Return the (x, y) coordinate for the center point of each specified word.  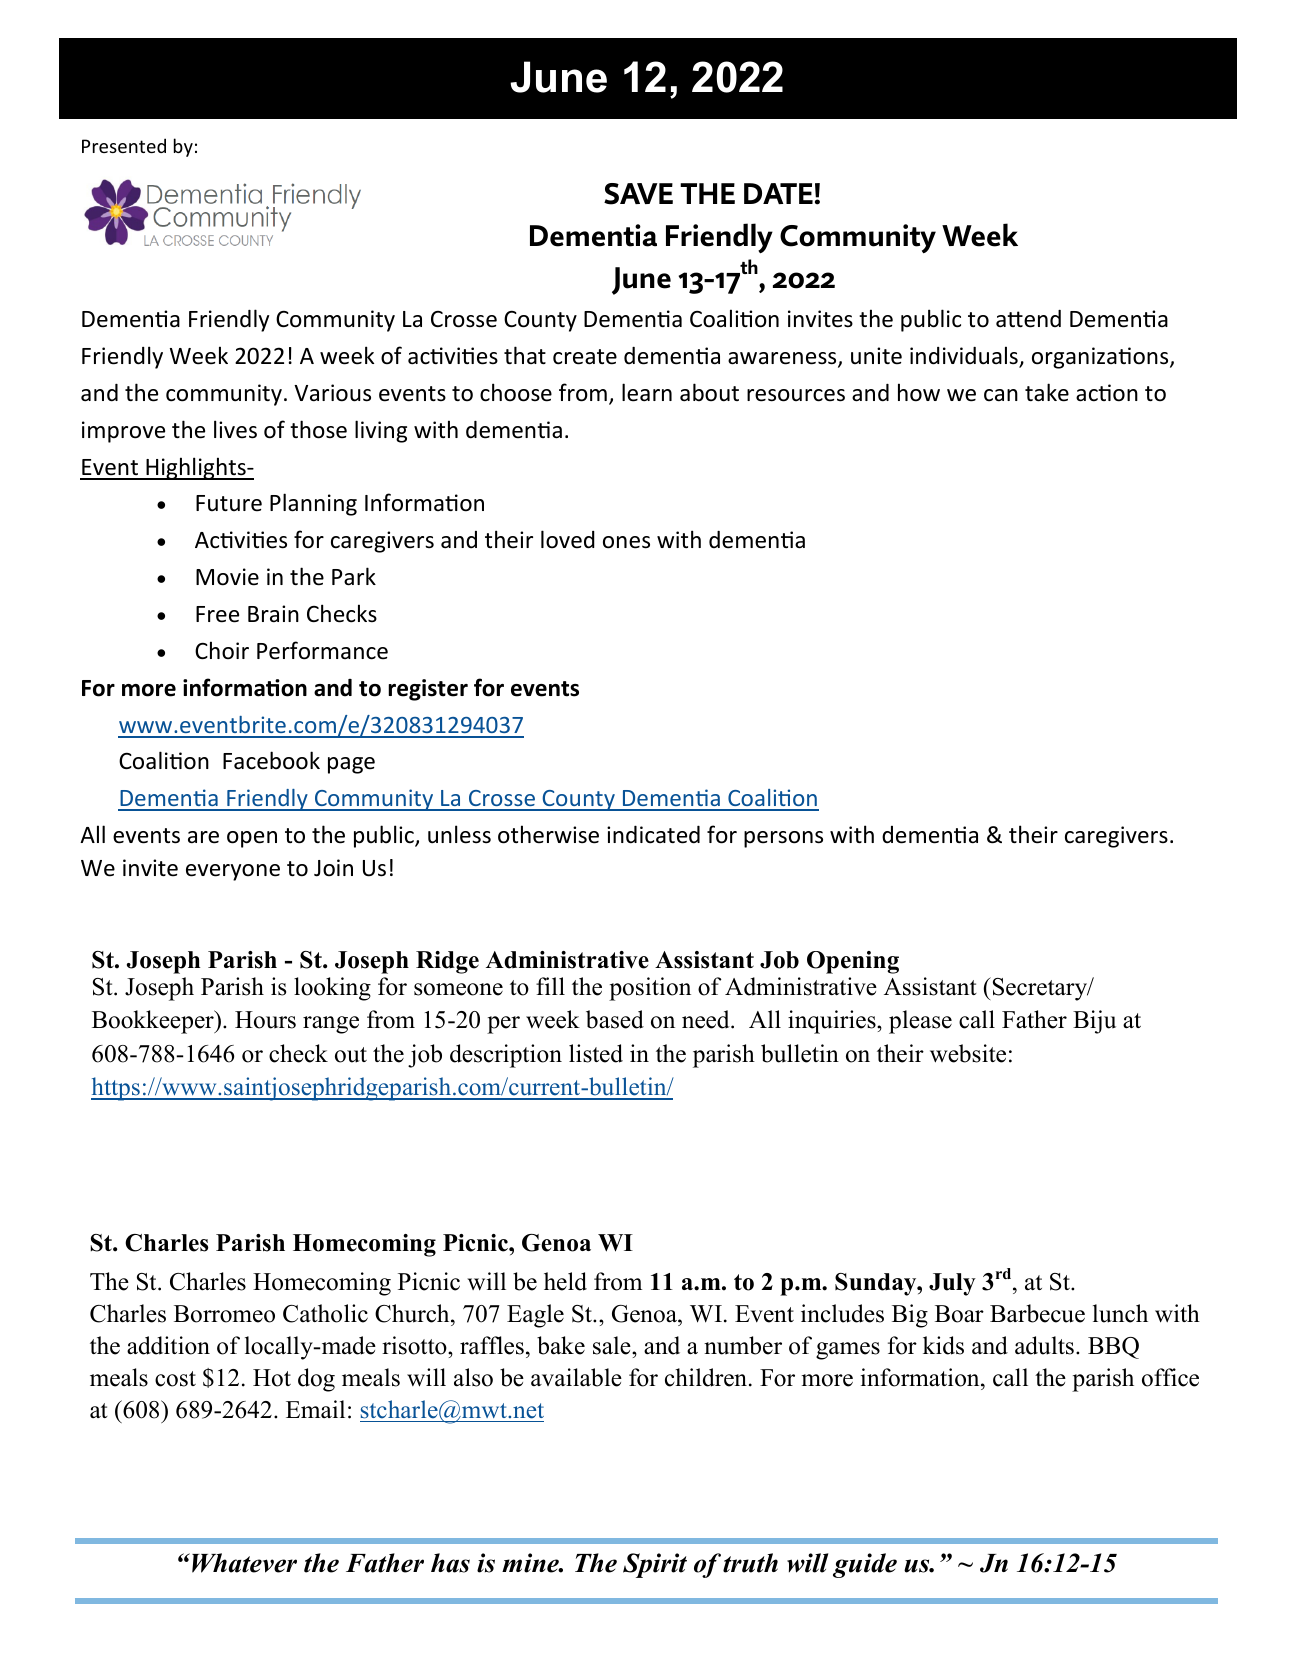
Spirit (655, 1565)
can (1001, 395)
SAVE (638, 194)
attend (1028, 319)
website (968, 1053)
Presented (124, 145)
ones (626, 542)
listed (596, 1053)
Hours (265, 1020)
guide (865, 1565)
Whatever (244, 1563)
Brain (273, 614)
